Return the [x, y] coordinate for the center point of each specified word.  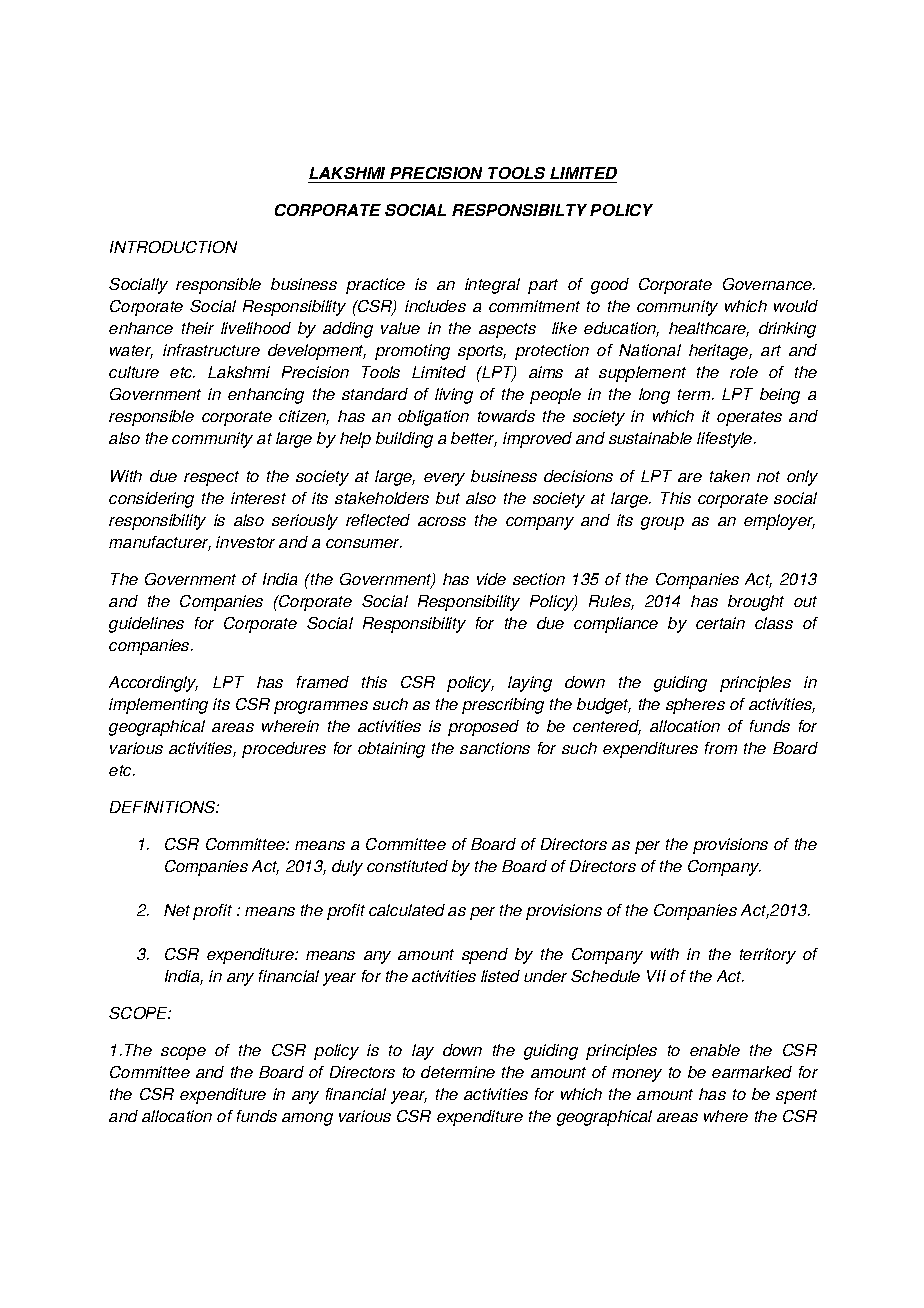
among [307, 1119]
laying [530, 684]
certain [720, 623]
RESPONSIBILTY [519, 210]
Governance [769, 284]
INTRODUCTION [173, 247]
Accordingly [153, 684]
